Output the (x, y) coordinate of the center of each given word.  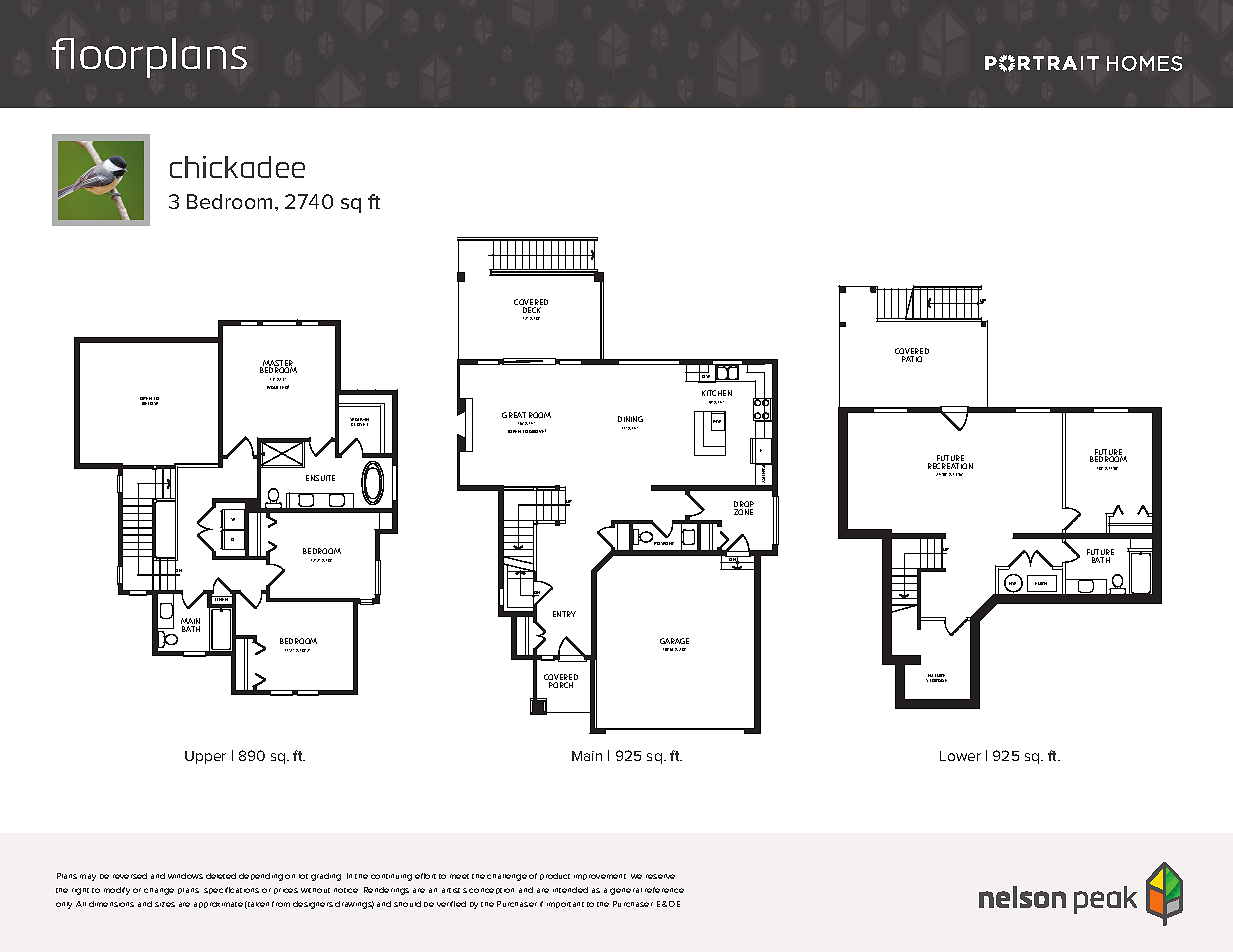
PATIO (912, 359)
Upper (205, 757)
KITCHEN (717, 393)
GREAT (514, 415)
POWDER (664, 543)
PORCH (561, 685)
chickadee (237, 167)
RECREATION (950, 466)
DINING (630, 419)
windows (185, 876)
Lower (960, 756)
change (159, 891)
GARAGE (674, 641)
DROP (744, 505)
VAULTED (278, 387)
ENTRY (564, 614)
